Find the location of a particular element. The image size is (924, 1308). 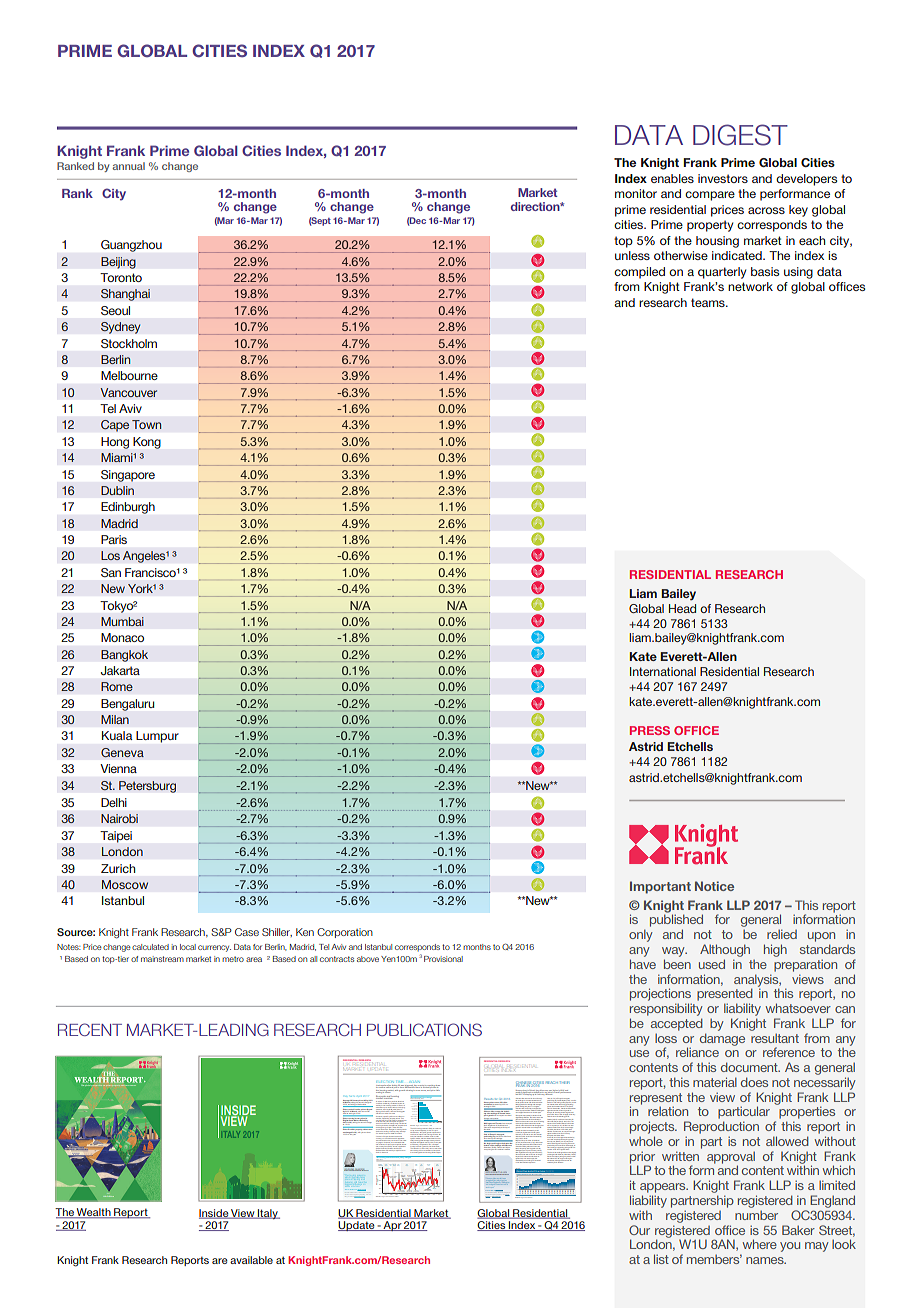

Bengaluru is located at coordinates (127, 705).
